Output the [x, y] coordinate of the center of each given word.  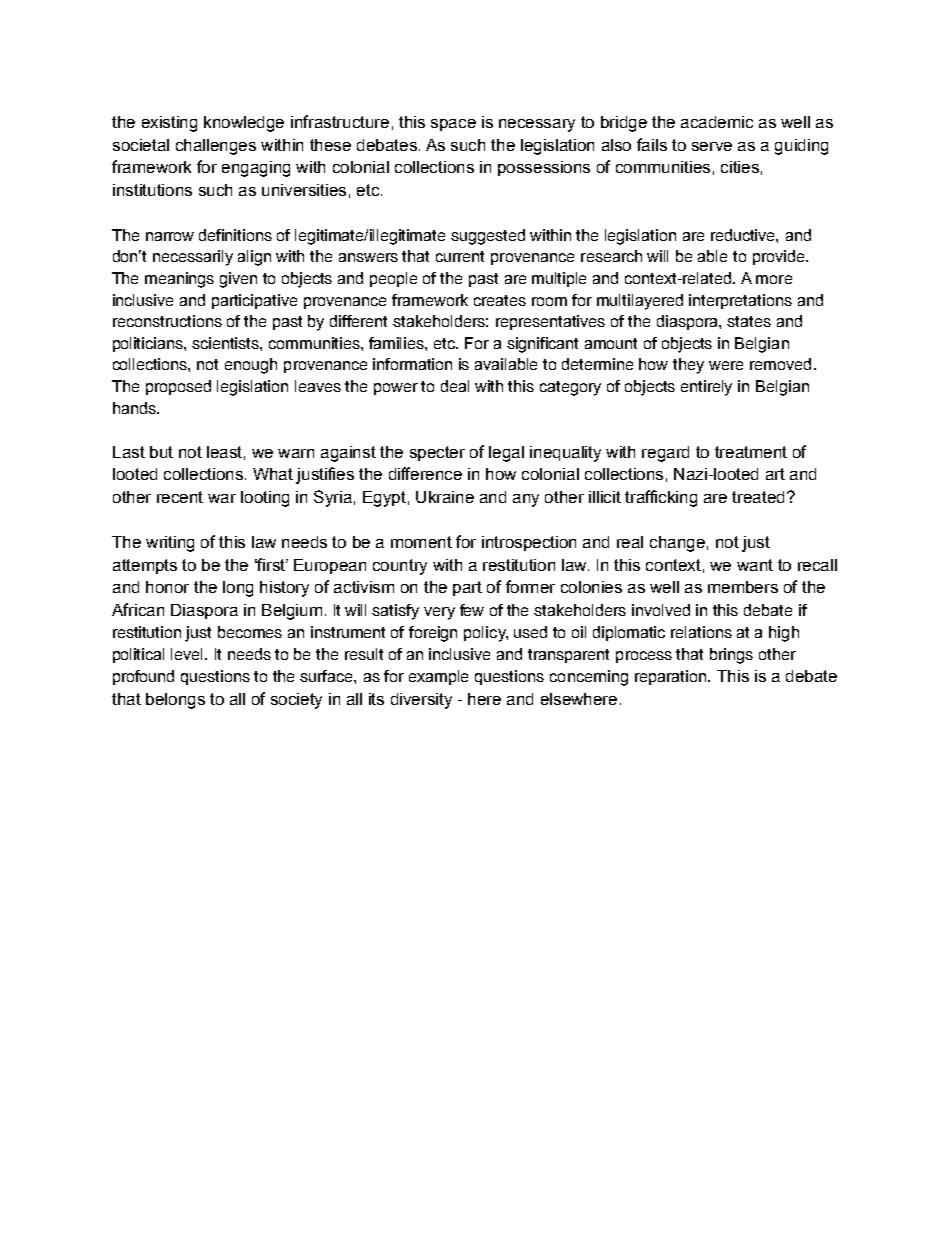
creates [500, 300]
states [749, 321]
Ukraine [445, 497]
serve [712, 146]
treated [758, 497]
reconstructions [167, 321]
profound [143, 677]
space [453, 125]
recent [180, 497]
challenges [216, 147]
